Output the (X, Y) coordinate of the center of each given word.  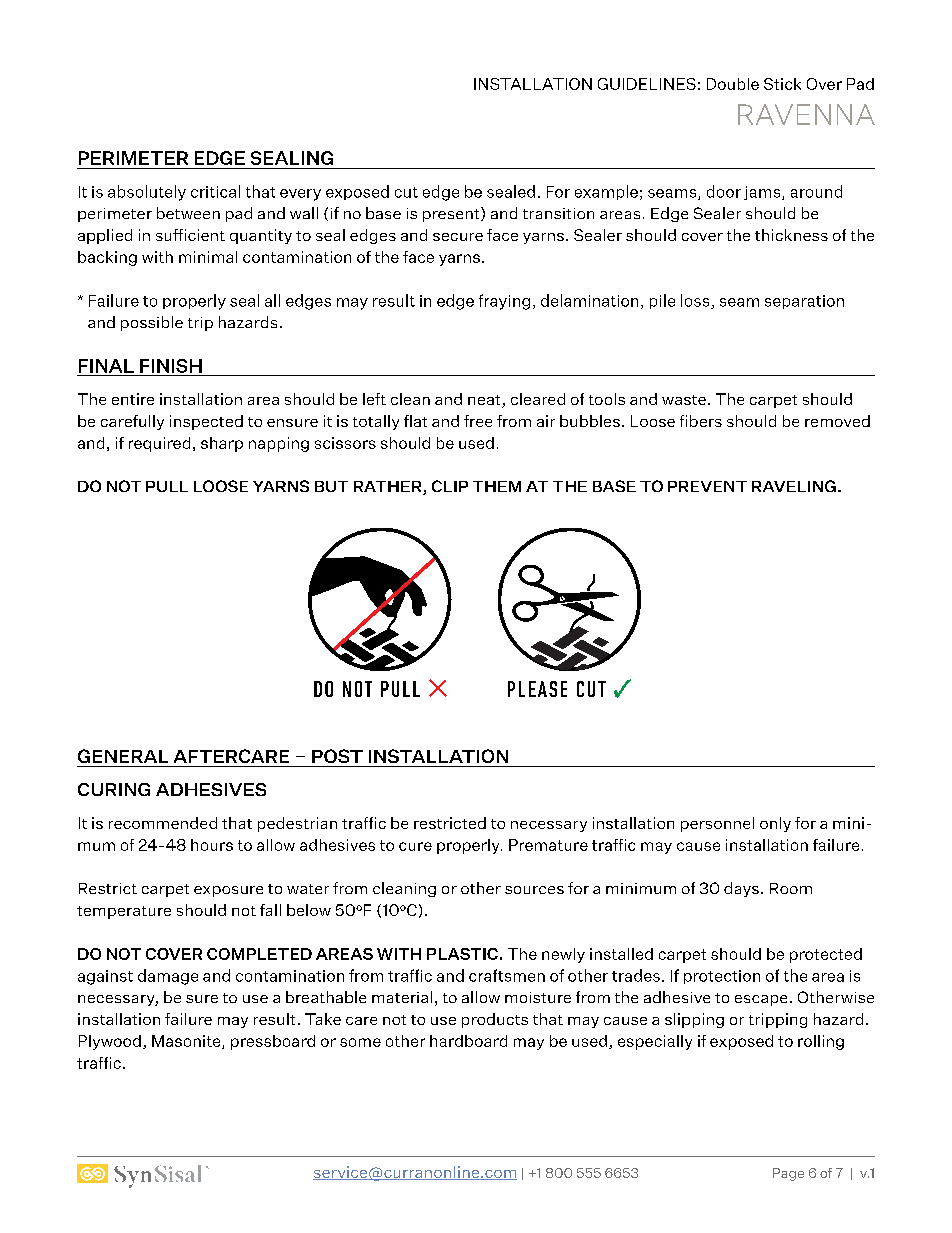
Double (733, 84)
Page (788, 1174)
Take (323, 1019)
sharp (222, 444)
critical (215, 191)
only (775, 824)
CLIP (450, 486)
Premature (548, 845)
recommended (163, 823)
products (495, 1020)
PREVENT (707, 486)
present (452, 214)
